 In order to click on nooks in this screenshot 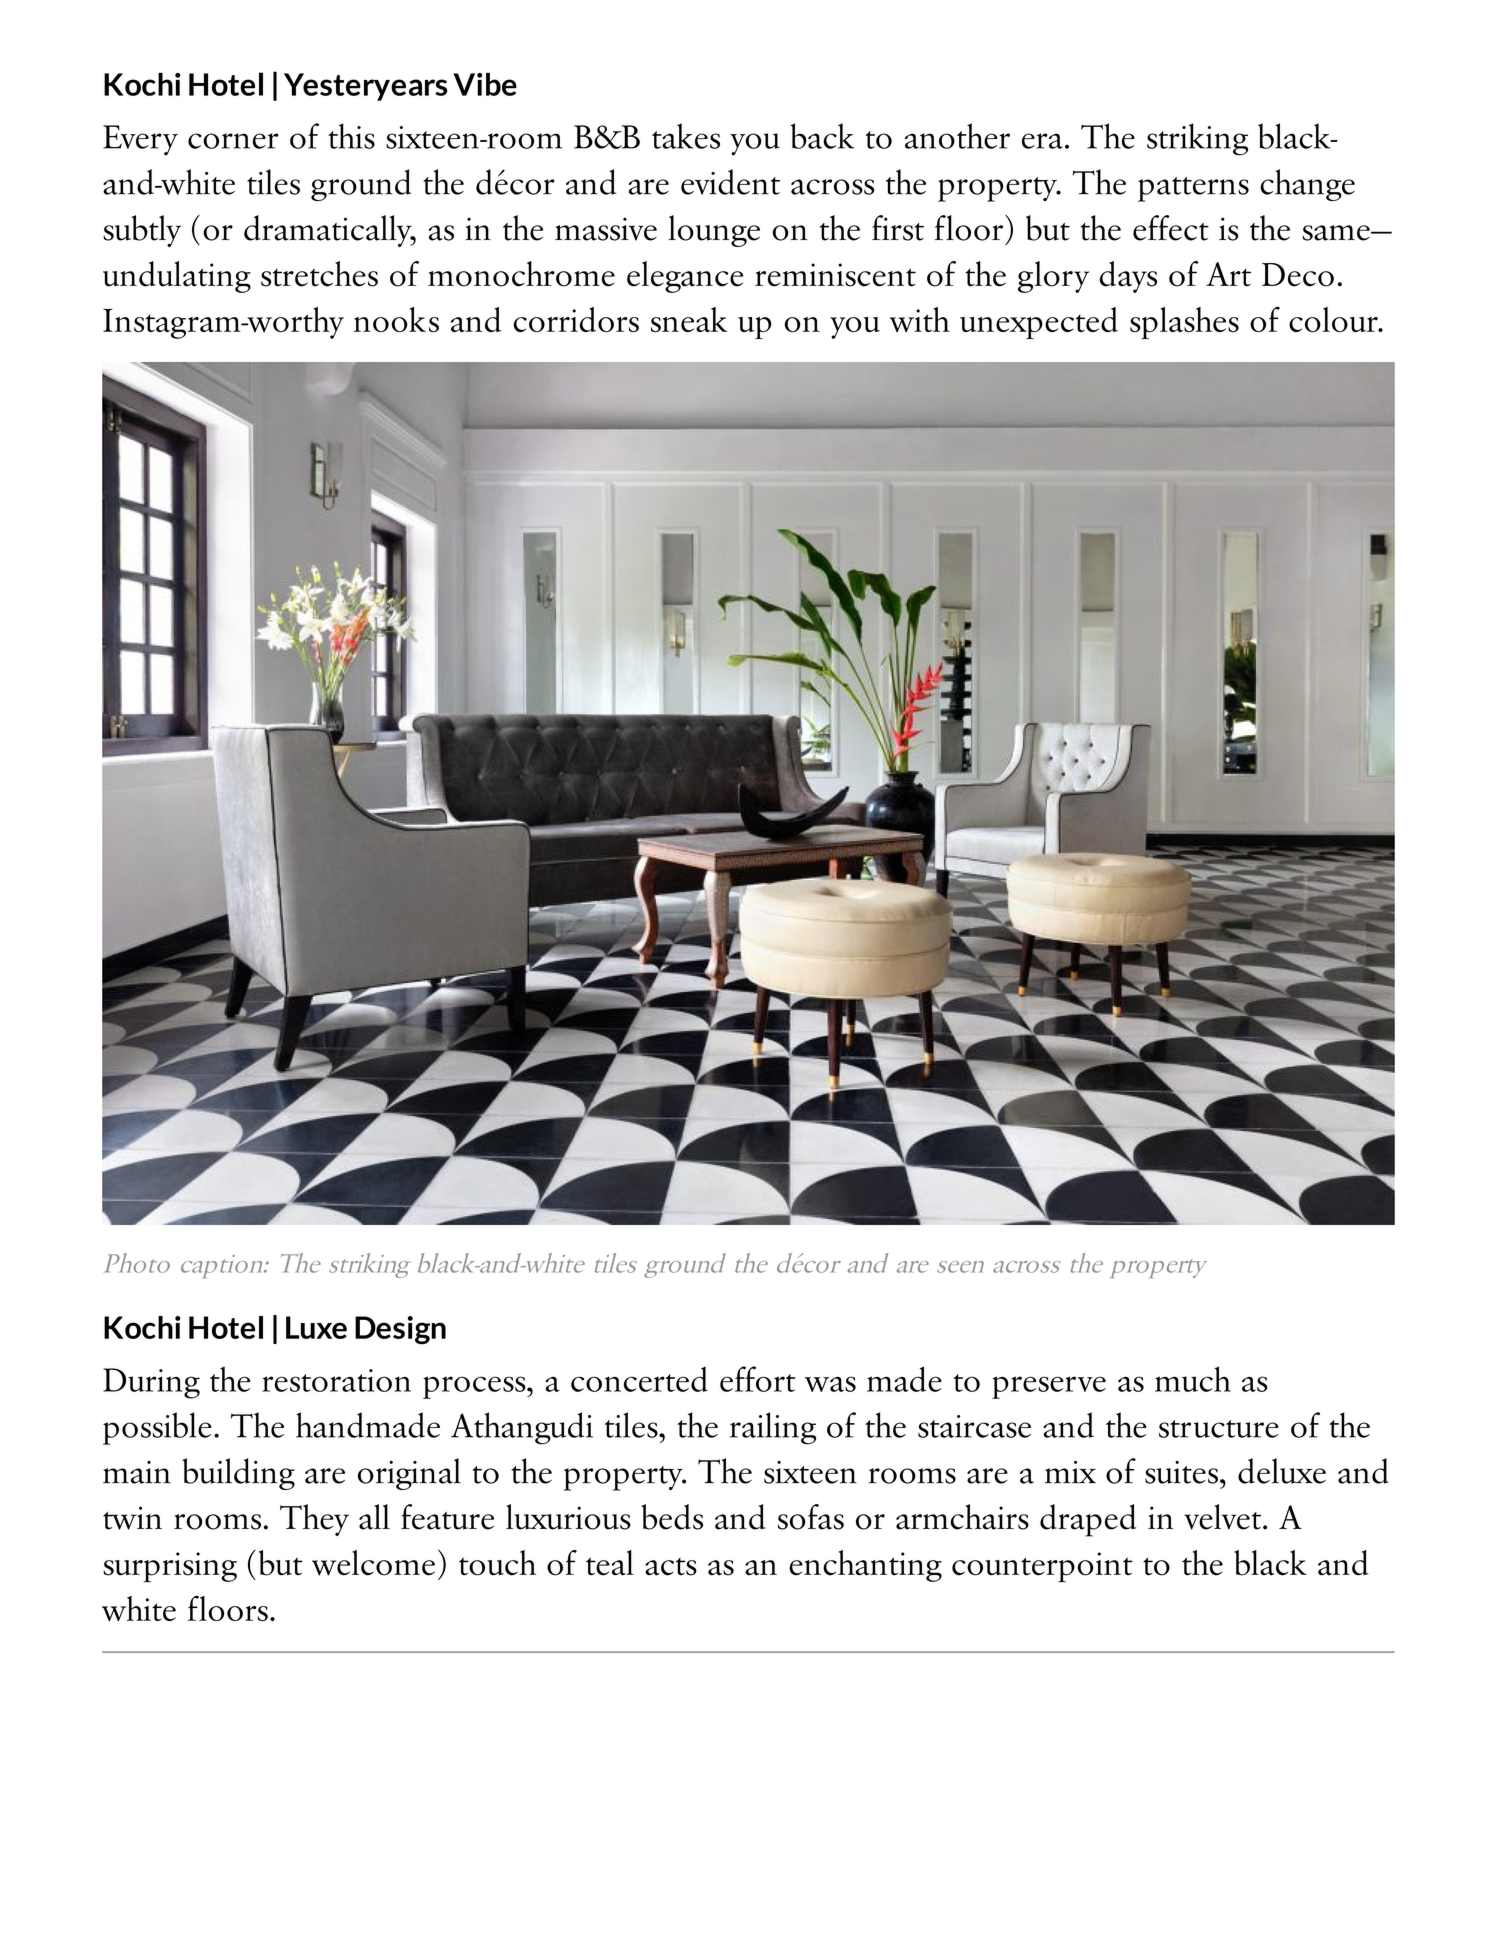, I will do `click(396, 320)`.
